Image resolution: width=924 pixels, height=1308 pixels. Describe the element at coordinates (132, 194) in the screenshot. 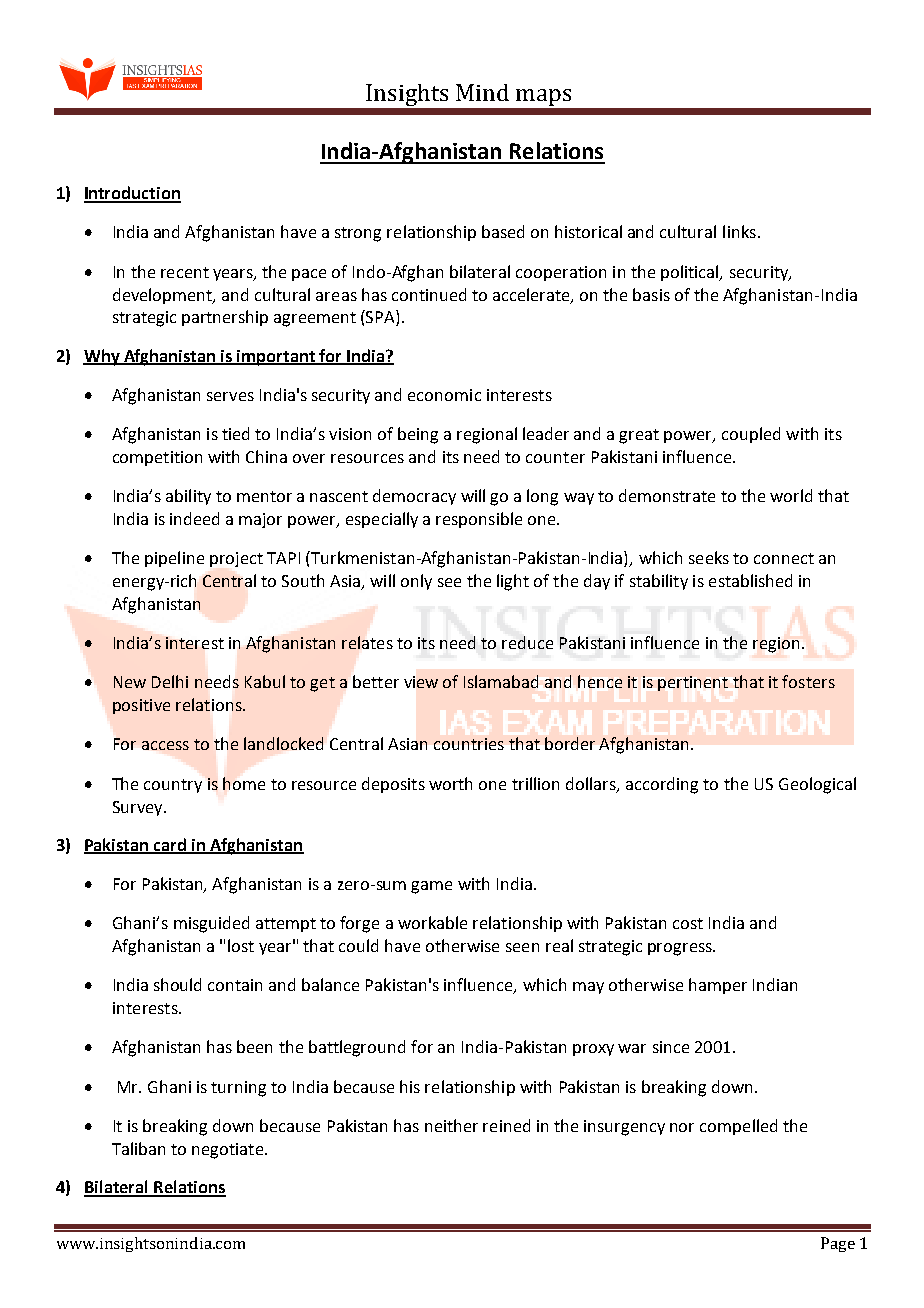

I see `Introduction` at that location.
